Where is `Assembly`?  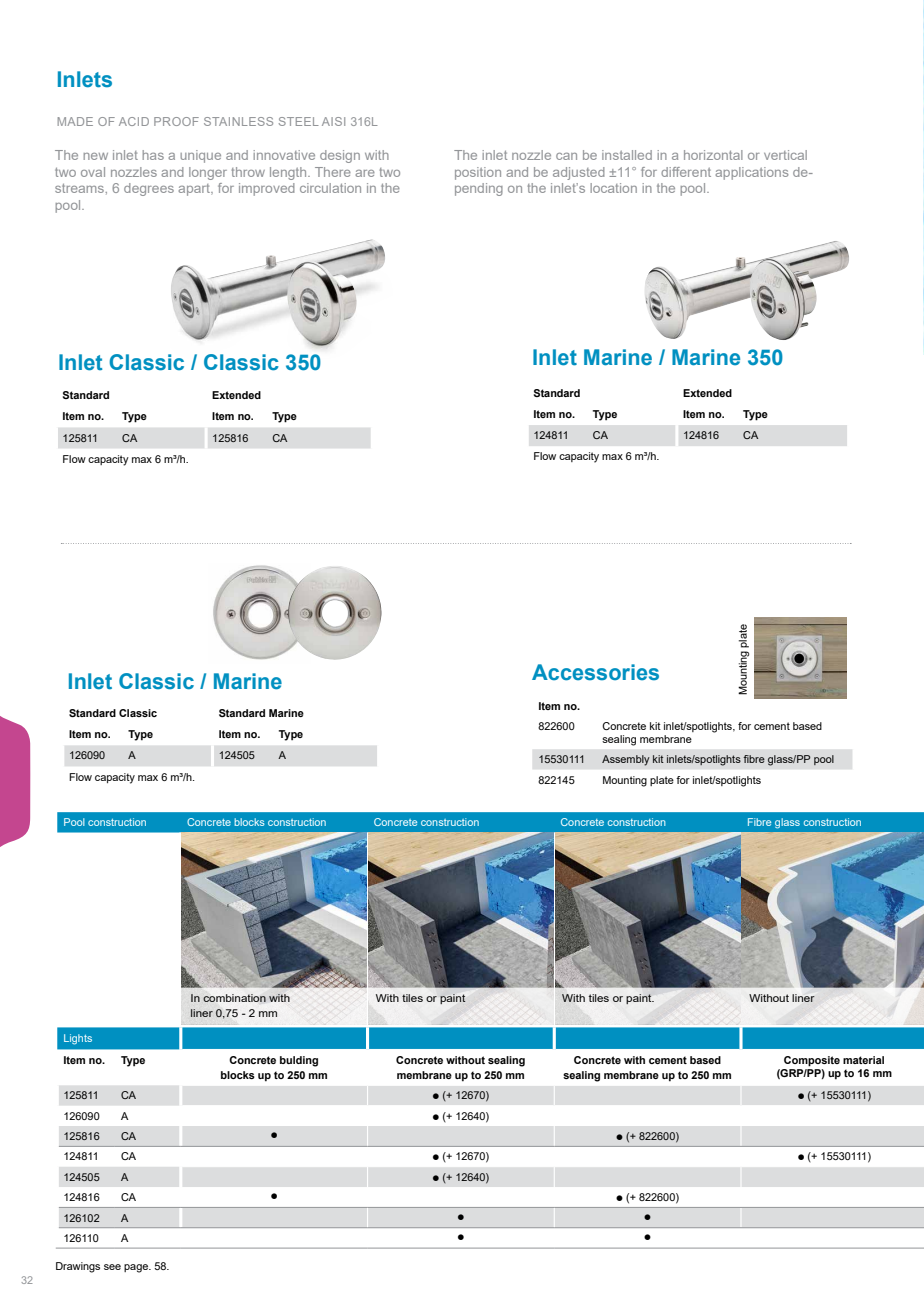 Assembly is located at coordinates (626, 760).
